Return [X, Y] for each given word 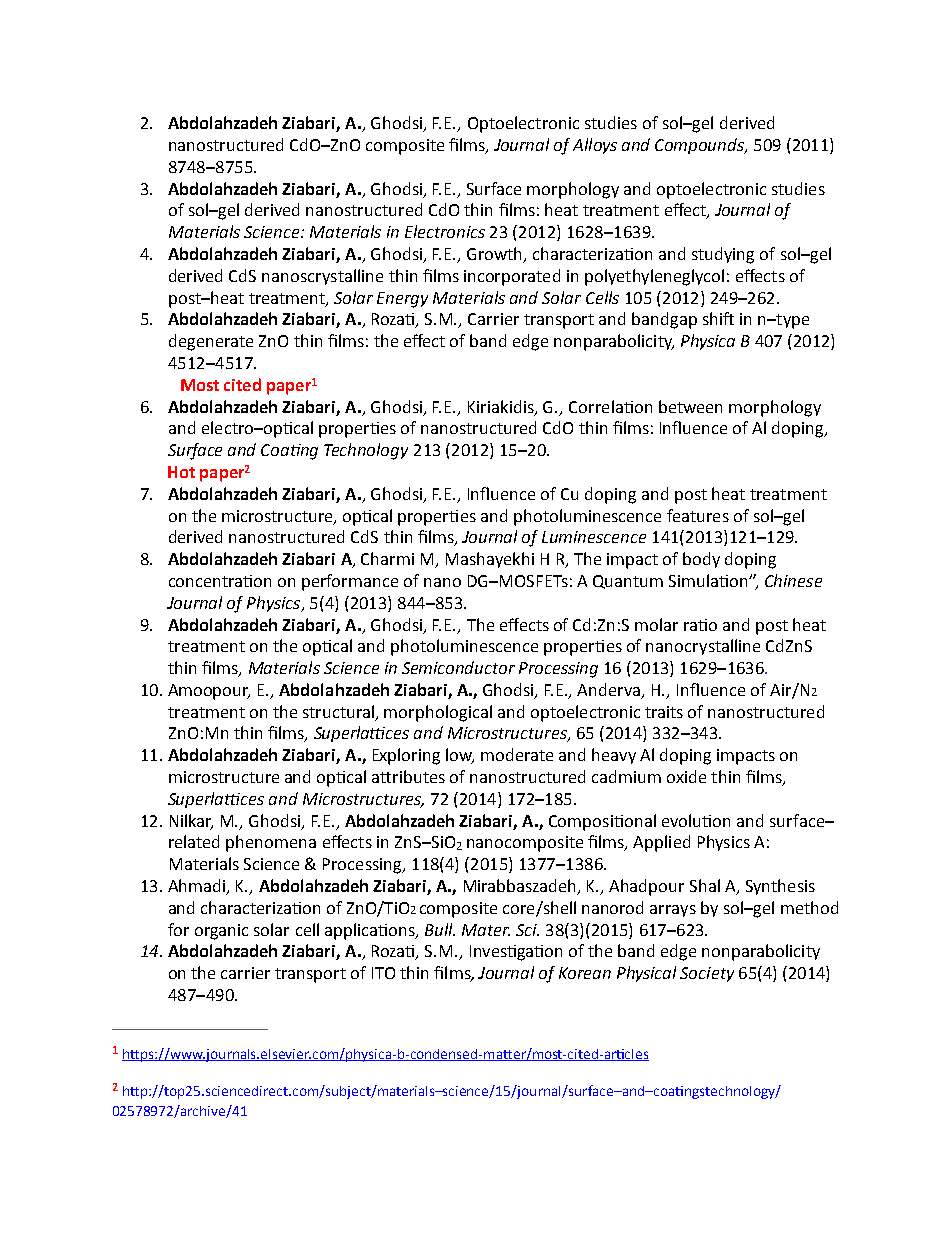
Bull [440, 929]
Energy [402, 300]
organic [221, 932]
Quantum [628, 582]
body [701, 560]
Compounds [700, 146]
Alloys [595, 146]
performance [350, 582]
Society [707, 974]
